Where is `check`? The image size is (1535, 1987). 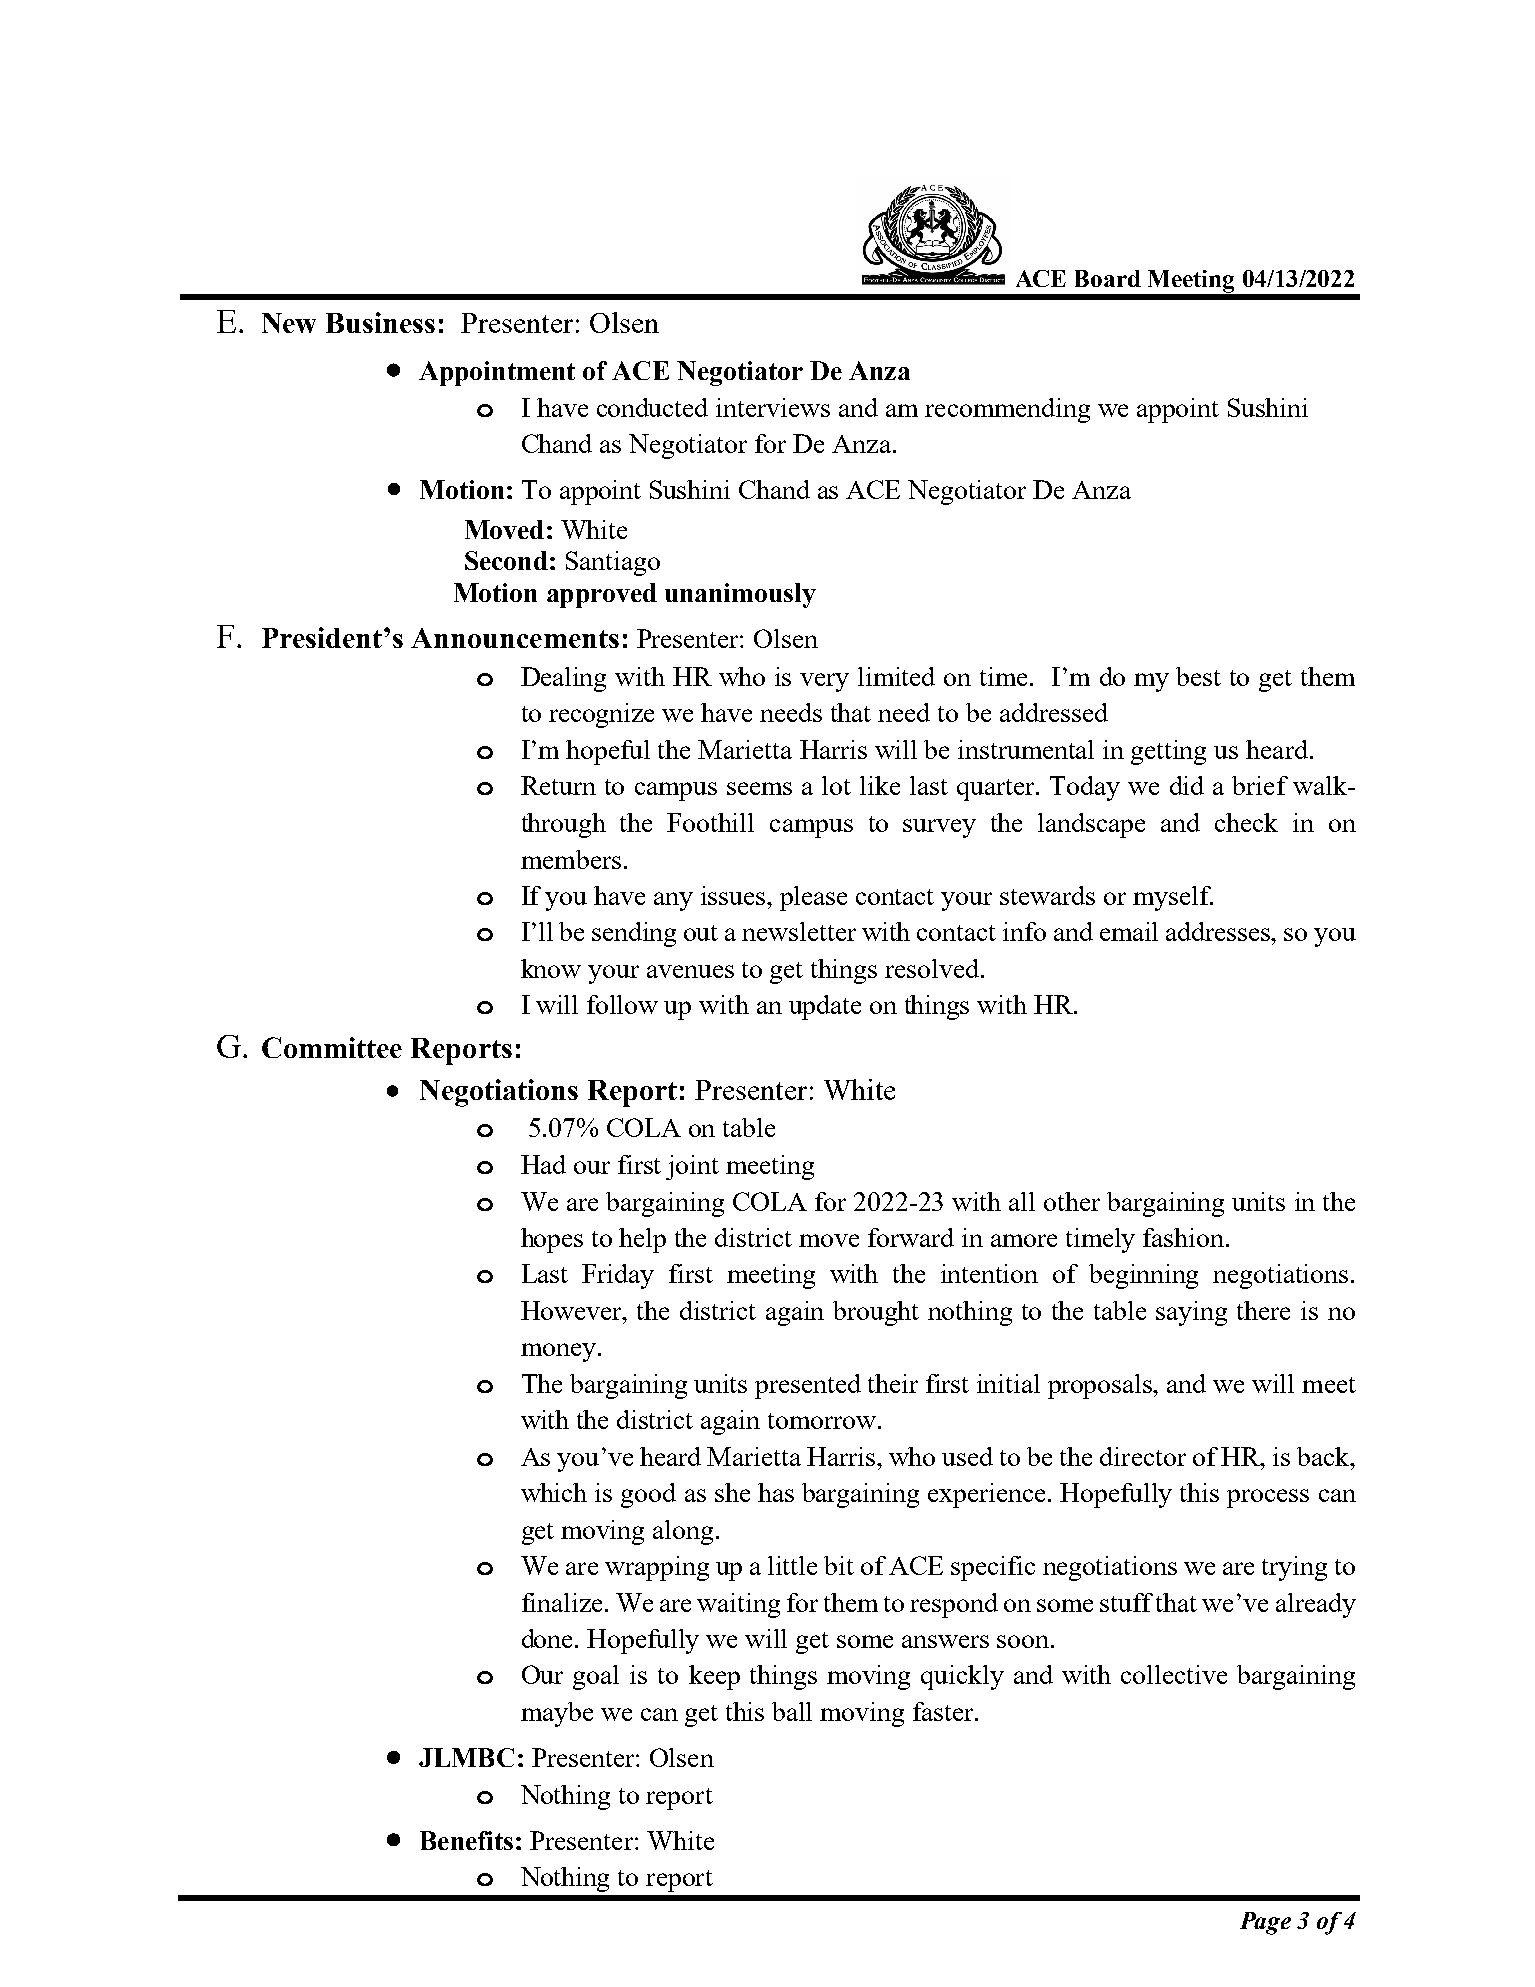 check is located at coordinates (1246, 822).
